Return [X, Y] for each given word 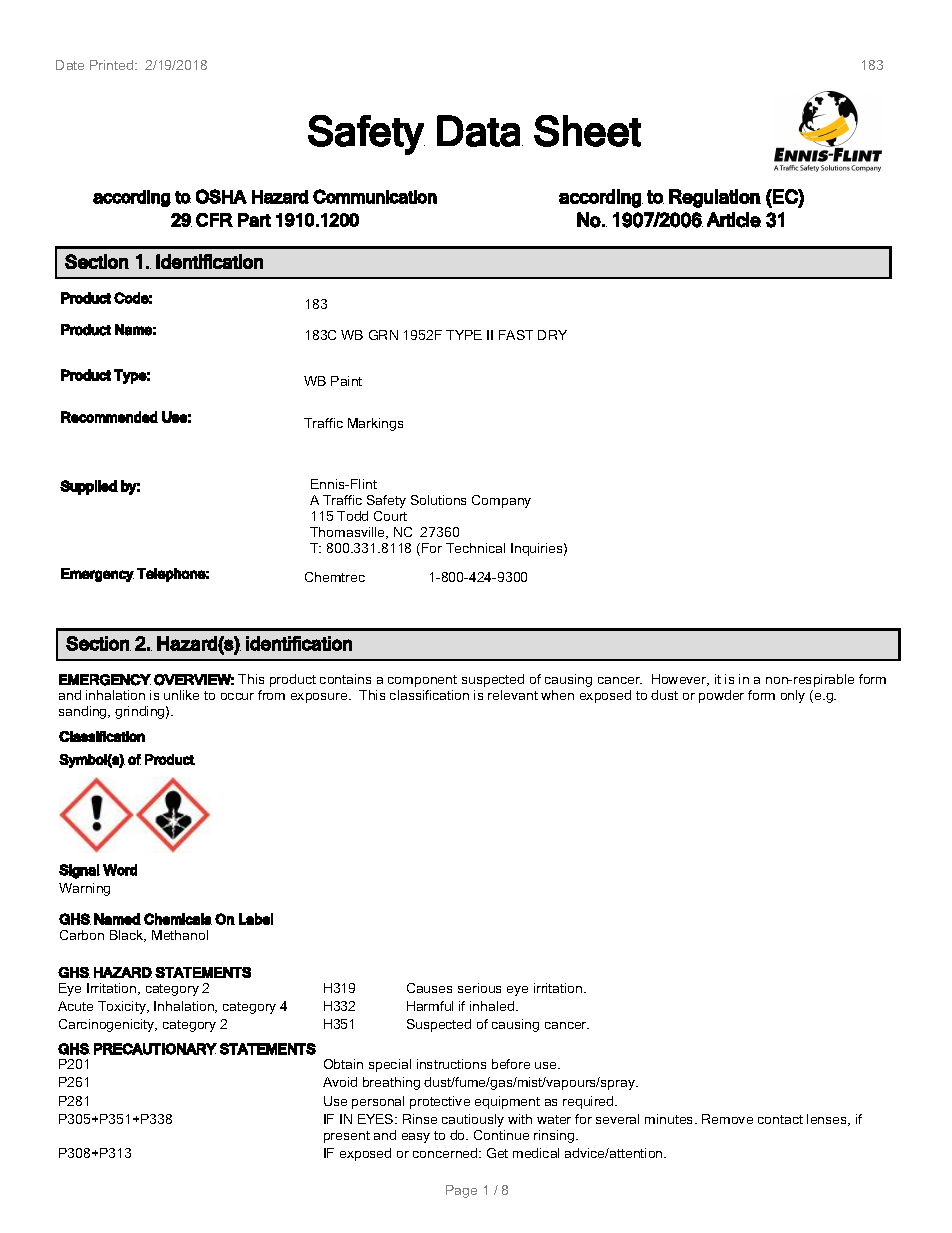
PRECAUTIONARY [155, 1049]
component [422, 681]
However [680, 680]
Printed [111, 65]
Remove [727, 1119]
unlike [181, 695]
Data [478, 131]
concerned [446, 1153]
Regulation [715, 198]
